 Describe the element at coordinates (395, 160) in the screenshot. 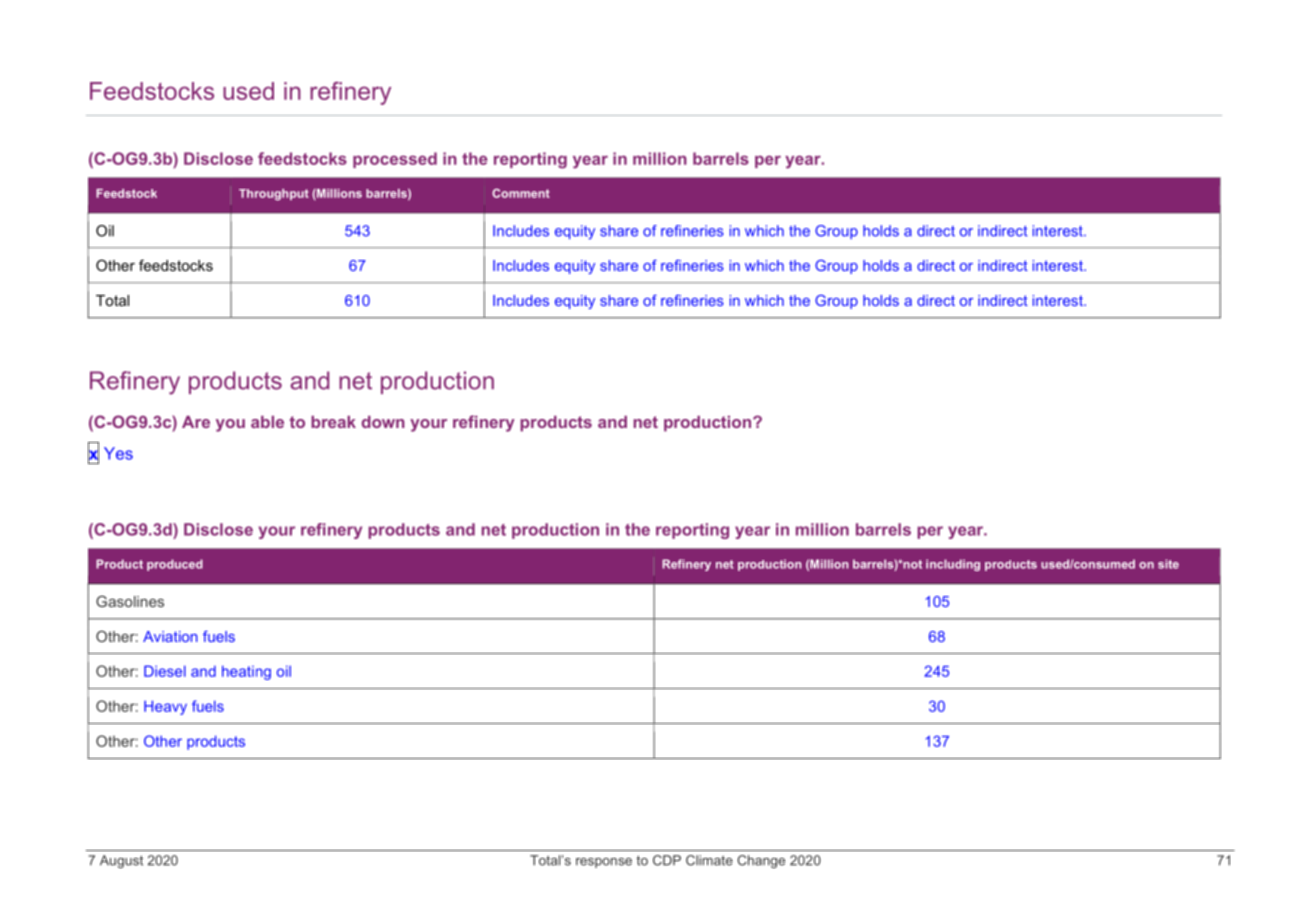

I see `processed` at that location.
